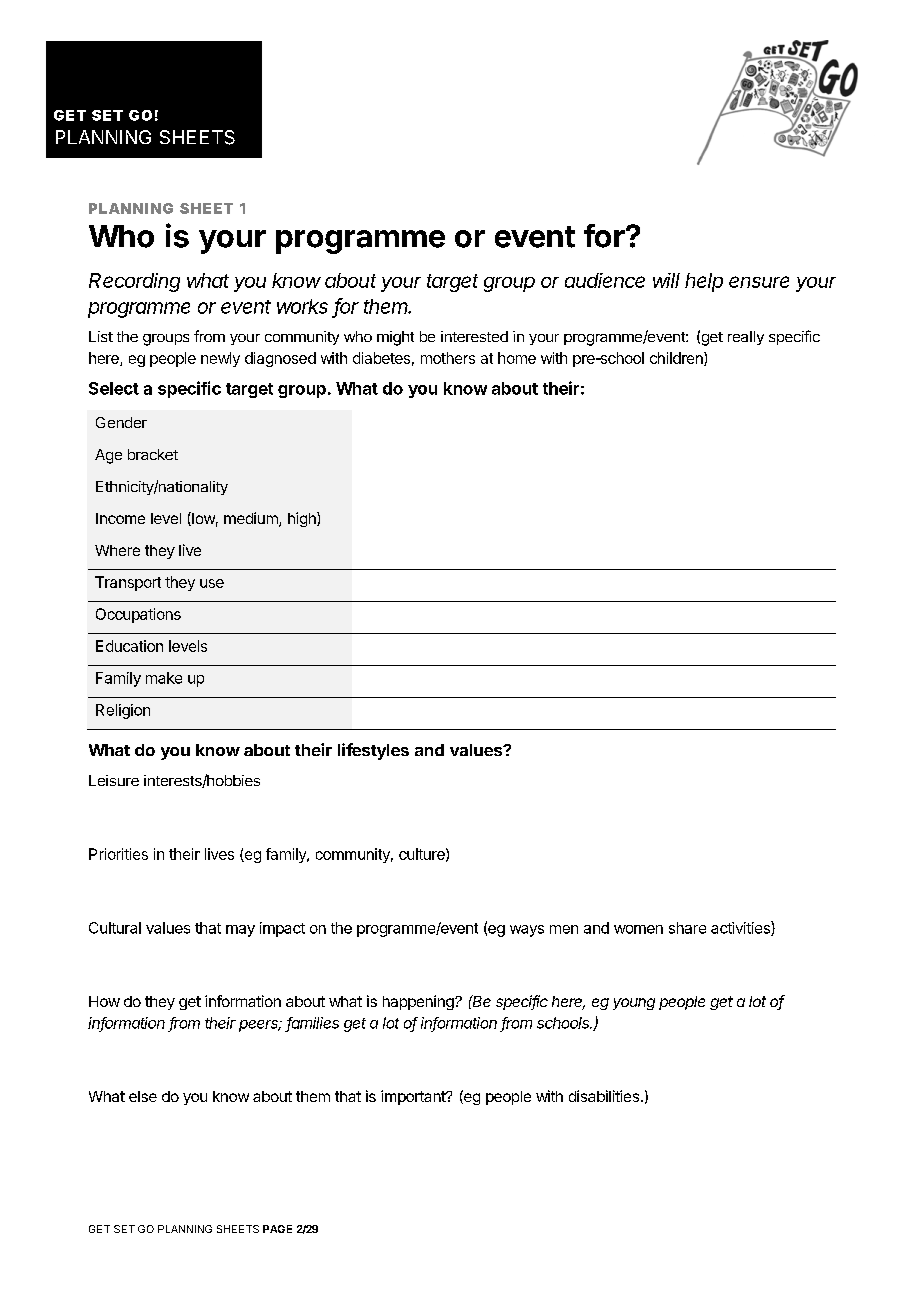 The width and height of the screenshot is (924, 1308). Describe the element at coordinates (687, 928) in the screenshot. I see `share` at that location.
